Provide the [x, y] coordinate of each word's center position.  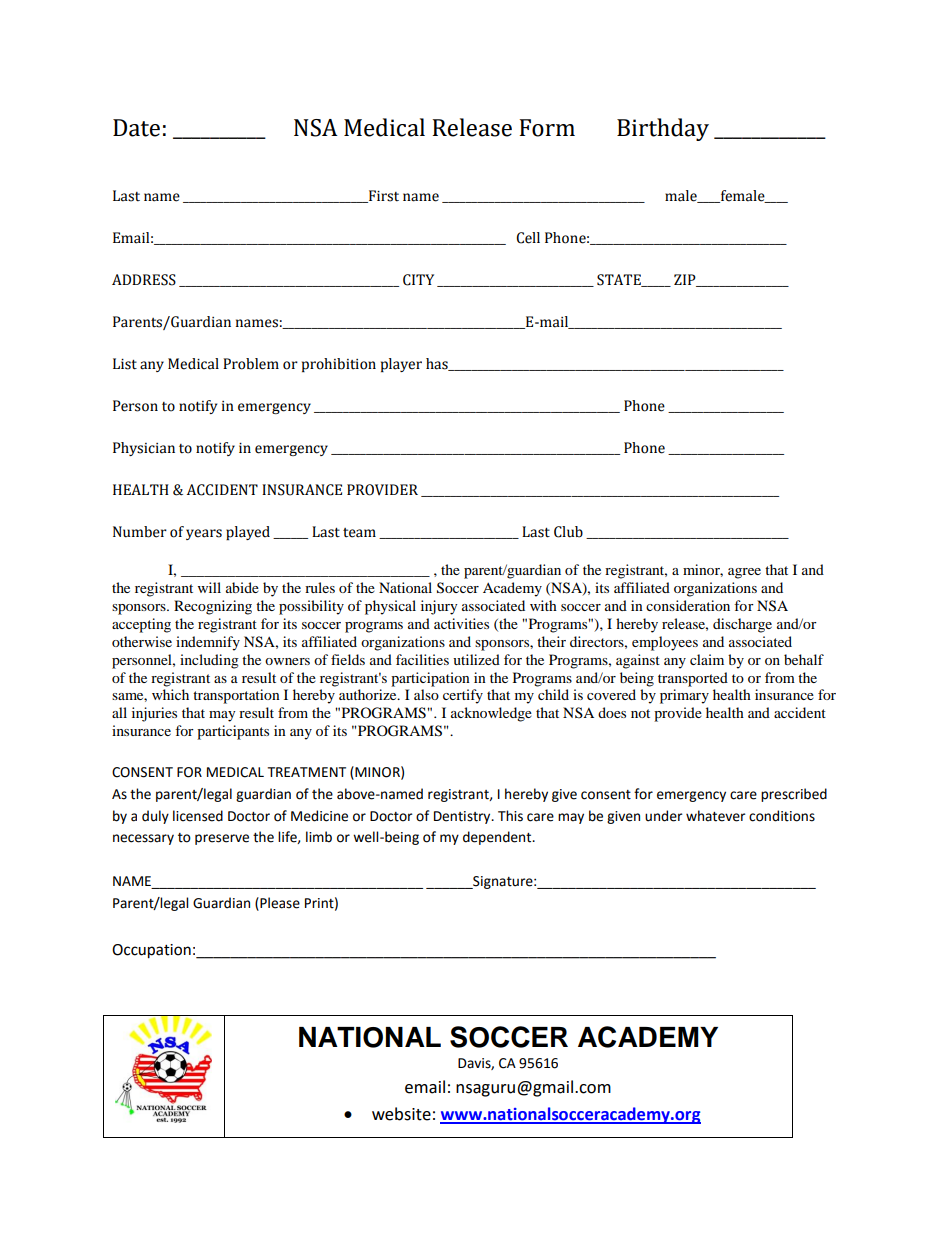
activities [461, 623]
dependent [498, 838]
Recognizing [213, 607]
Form [547, 128]
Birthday [663, 129]
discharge [742, 625]
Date [136, 128]
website [401, 1114]
